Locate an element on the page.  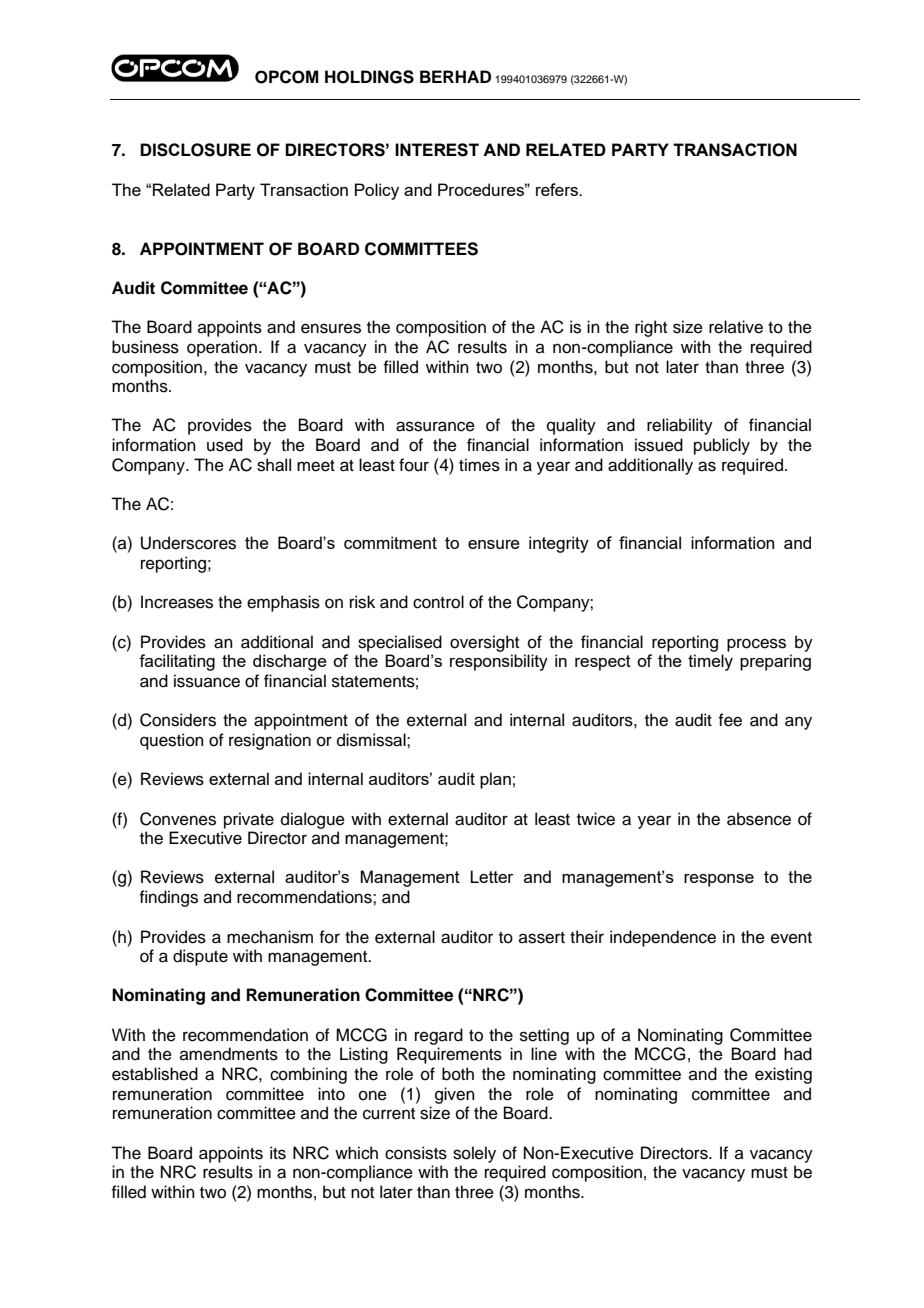
private is located at coordinates (249, 820).
